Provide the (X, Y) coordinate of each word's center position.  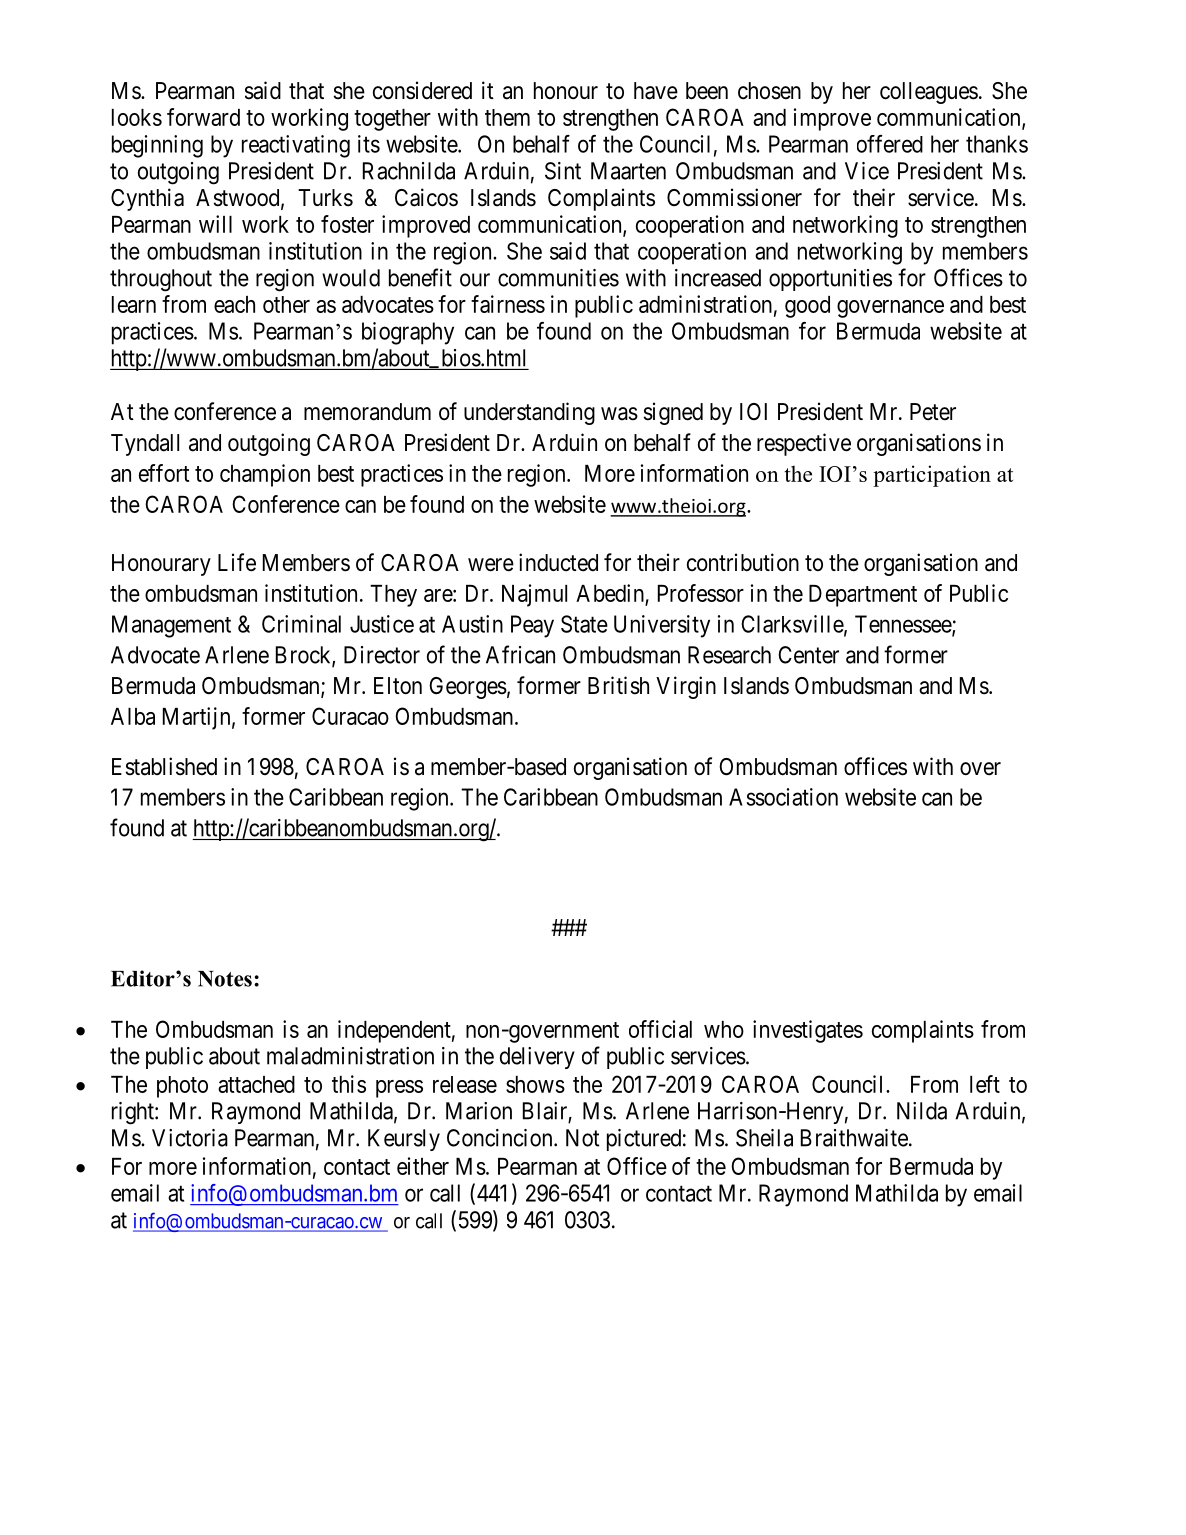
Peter (933, 412)
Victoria (190, 1138)
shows (535, 1084)
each (234, 304)
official (660, 1029)
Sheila (764, 1138)
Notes (225, 979)
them (507, 117)
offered (890, 144)
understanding (529, 413)
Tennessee (904, 625)
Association (783, 797)
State (584, 624)
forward (203, 117)
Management (171, 626)
